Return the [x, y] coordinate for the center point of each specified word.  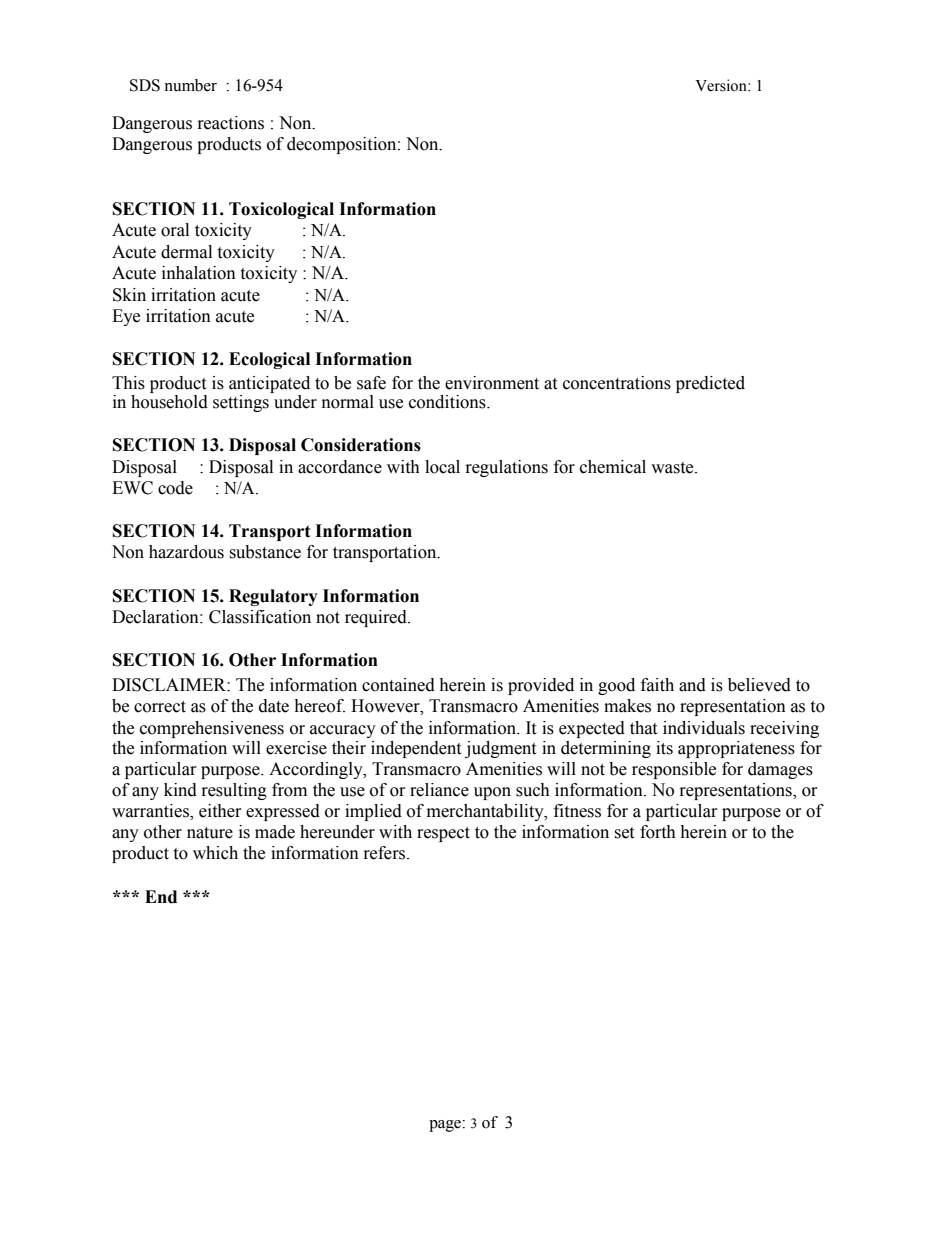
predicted [710, 384]
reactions [231, 123]
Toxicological [281, 210]
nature [210, 833]
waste [673, 468]
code [175, 488]
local [442, 467]
